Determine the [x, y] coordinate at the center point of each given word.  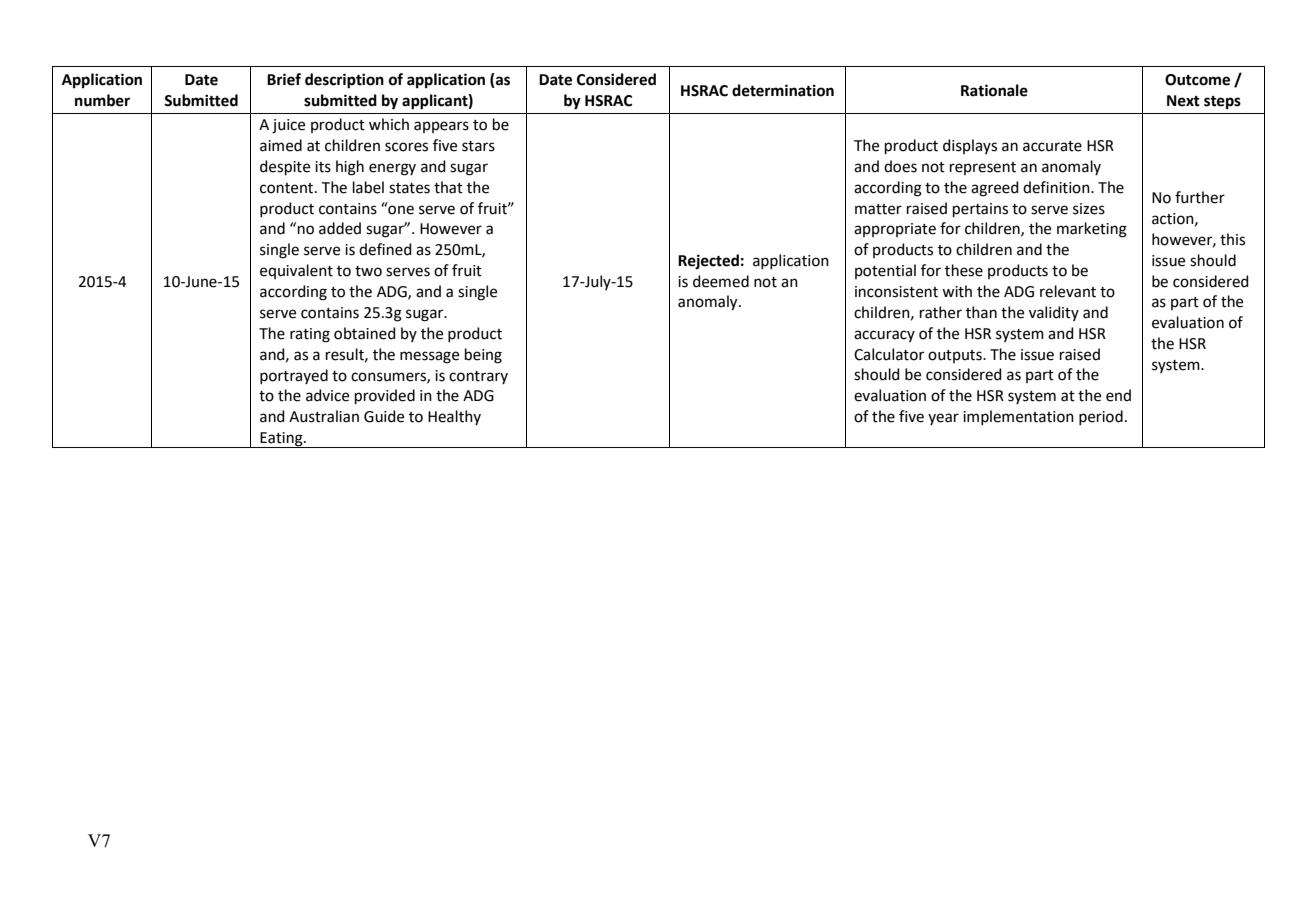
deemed [721, 281]
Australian [324, 416]
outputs [956, 356]
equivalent [296, 271]
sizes [1089, 209]
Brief [284, 79]
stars [478, 146]
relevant [1068, 291]
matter [878, 209]
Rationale [994, 90]
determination [783, 90]
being [483, 356]
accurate [1052, 146]
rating [310, 335]
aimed [281, 145]
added [340, 228]
